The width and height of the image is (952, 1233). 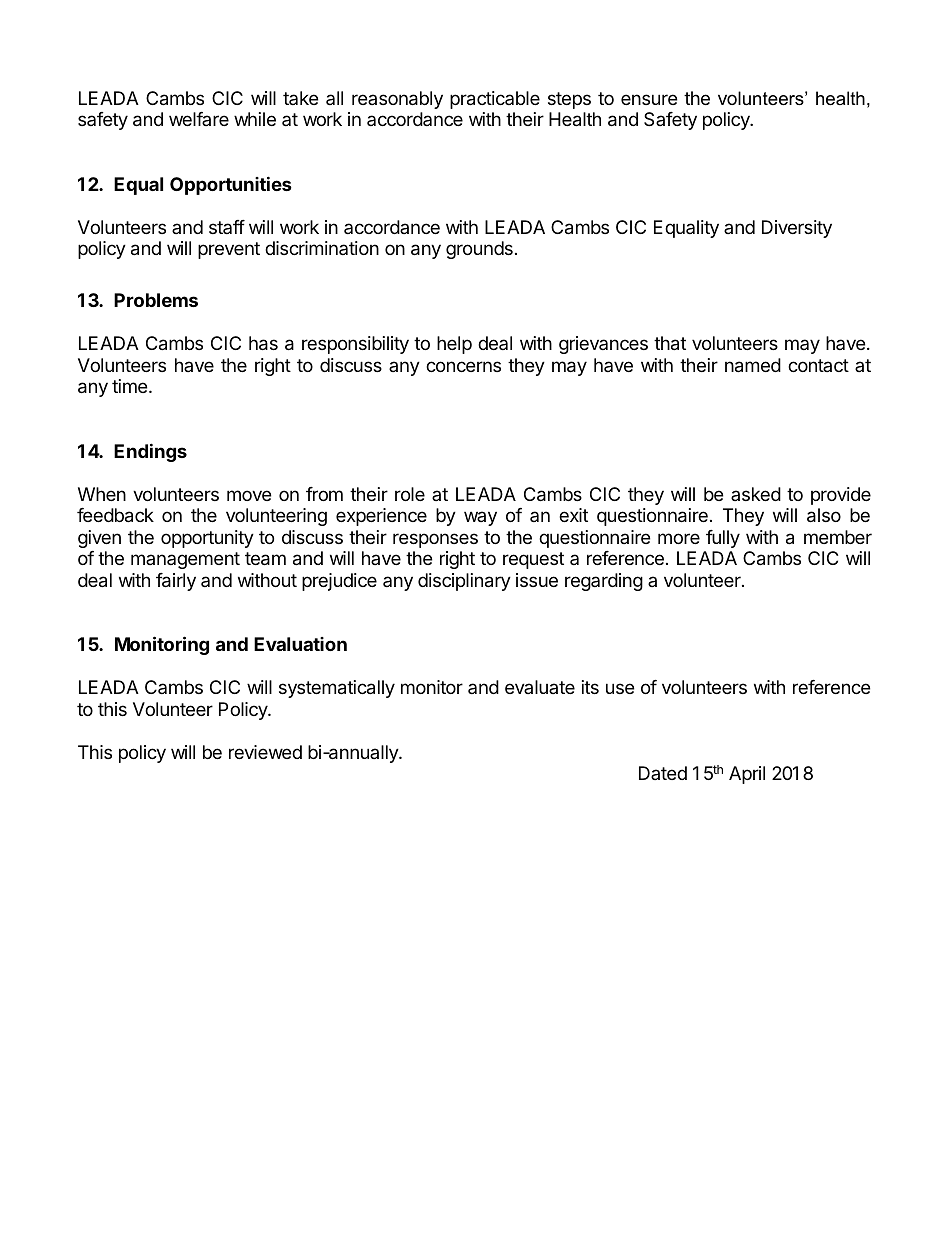 What do you see at coordinates (199, 119) in the image?
I see `welfare` at bounding box center [199, 119].
